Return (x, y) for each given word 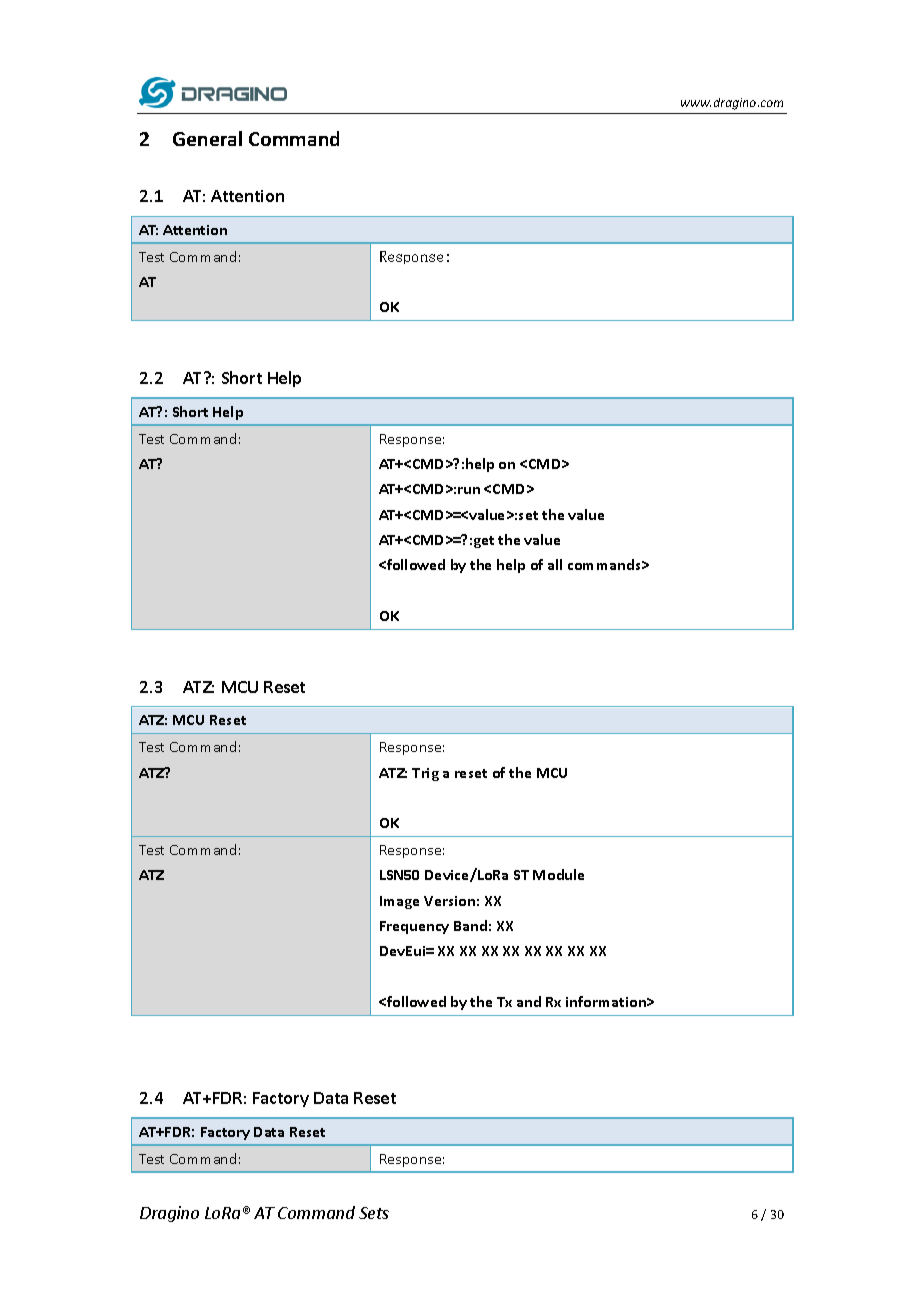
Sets (374, 1213)
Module (558, 874)
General (207, 138)
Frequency (414, 927)
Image (399, 902)
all (555, 564)
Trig (425, 774)
